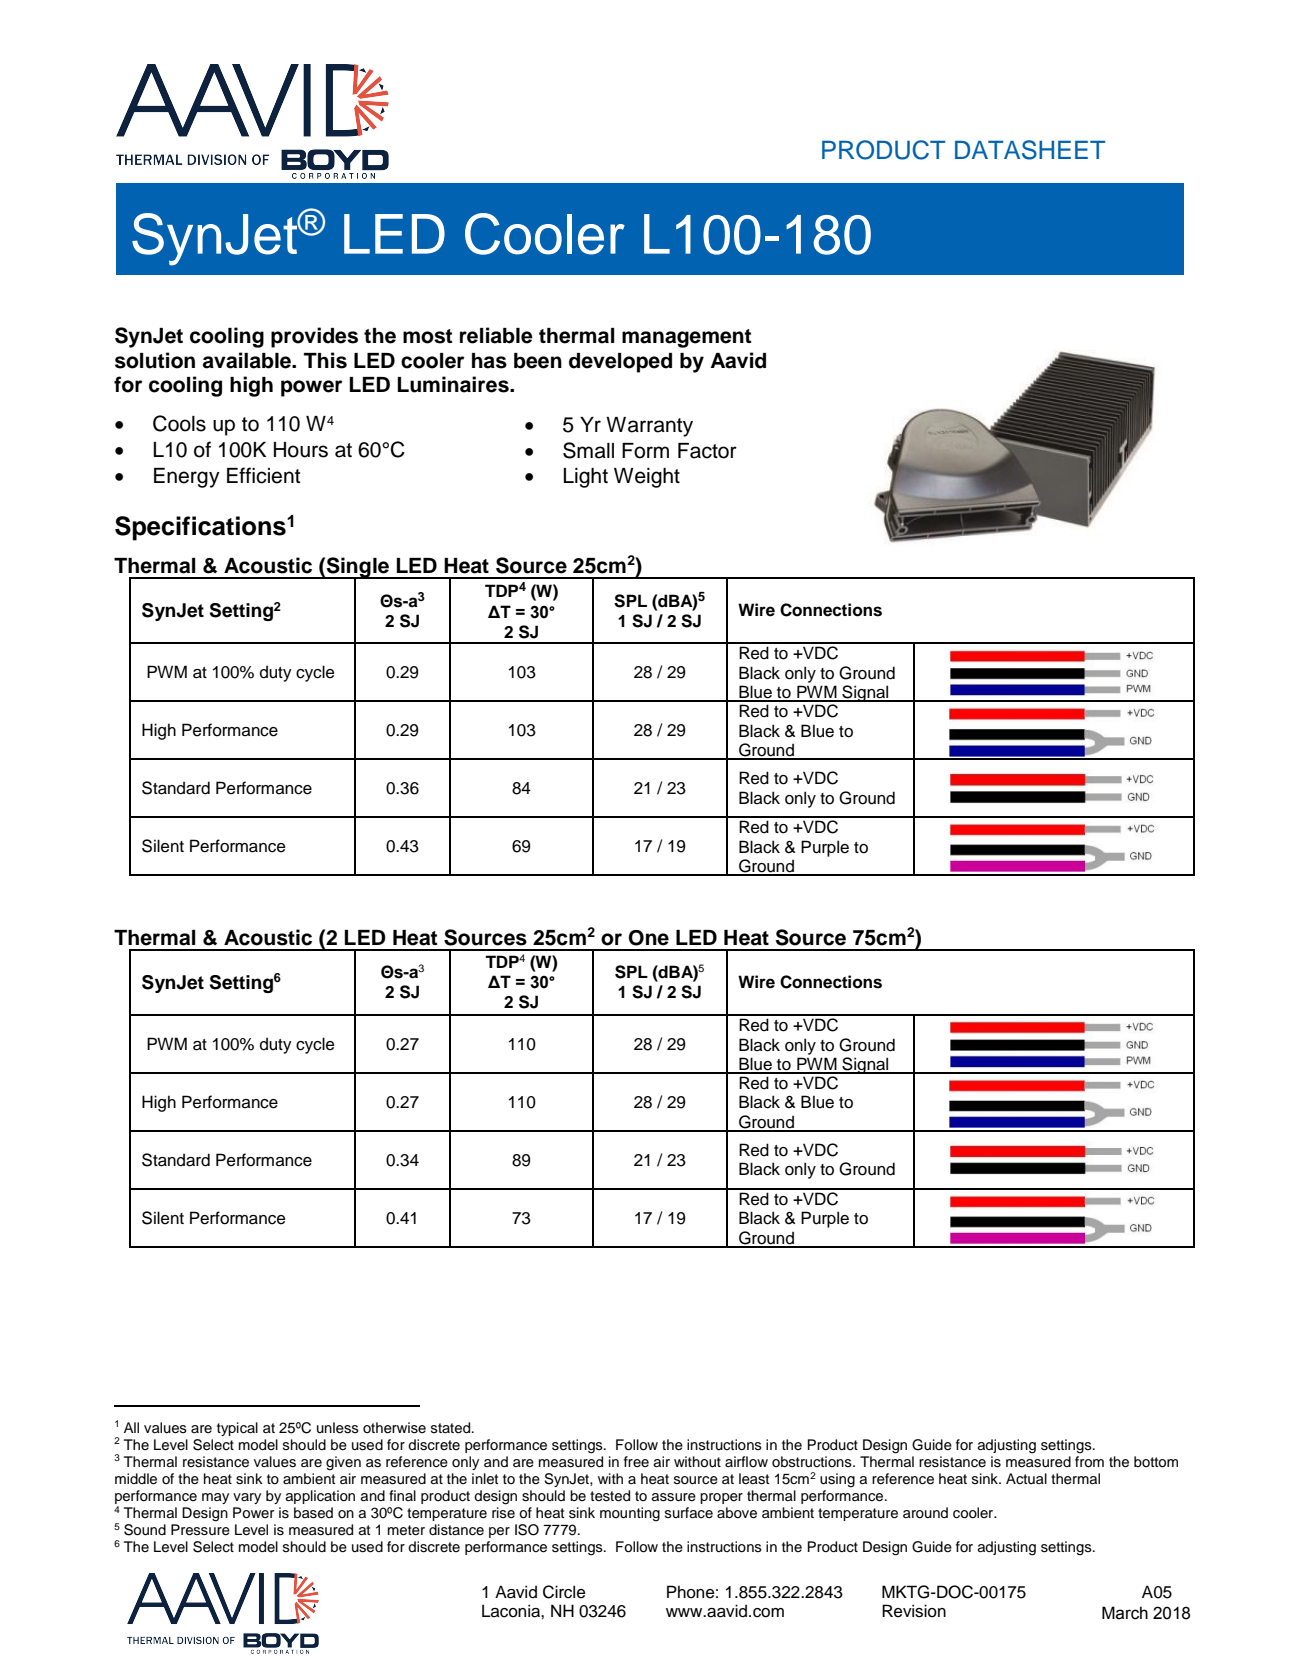  I want to click on Actual, so click(1026, 1478).
